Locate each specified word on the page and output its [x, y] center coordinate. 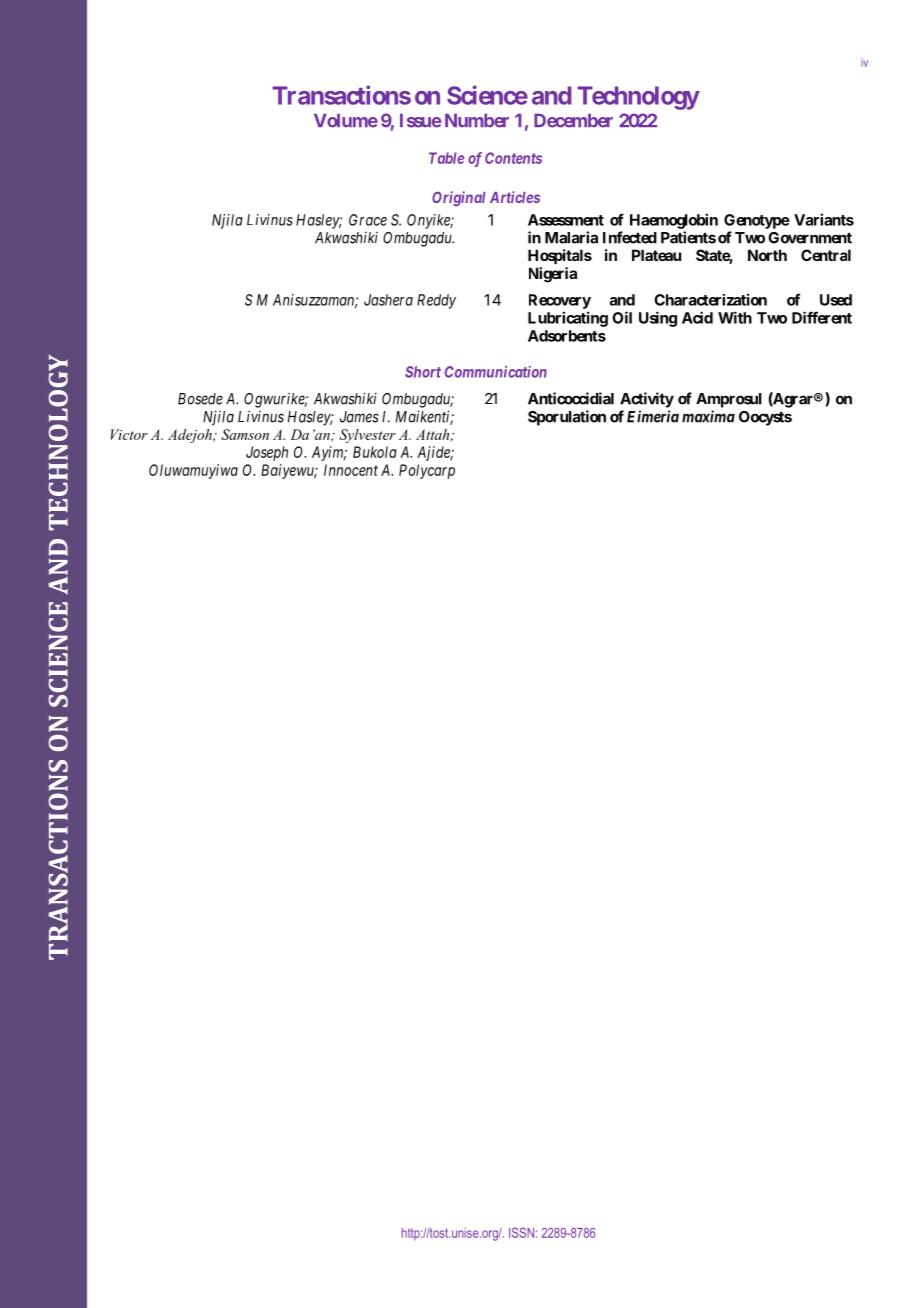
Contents [513, 158]
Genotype [757, 221]
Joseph [267, 453]
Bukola [375, 452]
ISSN [521, 1232]
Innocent [351, 470]
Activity [647, 400]
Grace [368, 220]
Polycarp [427, 471]
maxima [708, 416]
